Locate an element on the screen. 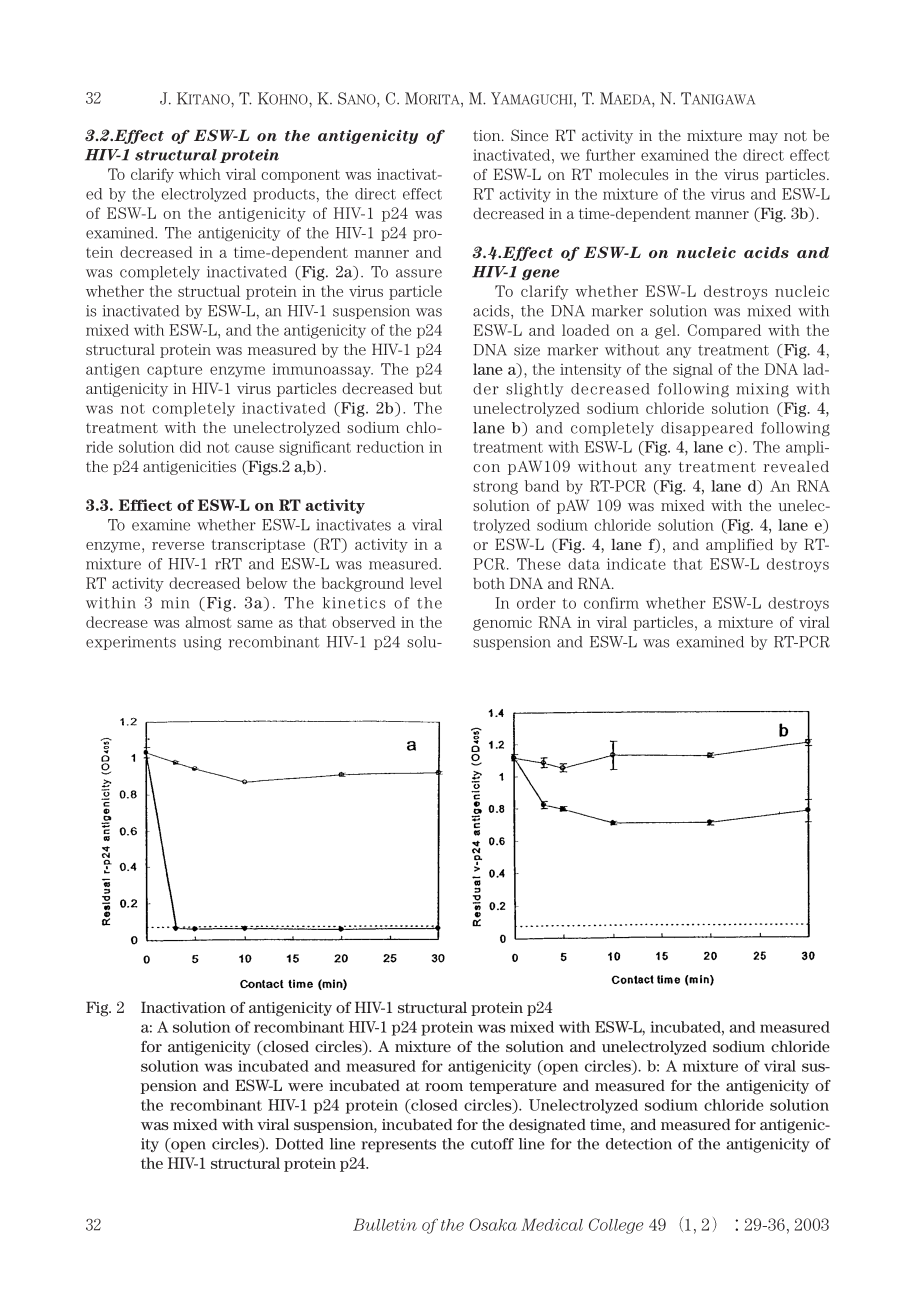 This screenshot has height=1307, width=924. confirm is located at coordinates (611, 603).
